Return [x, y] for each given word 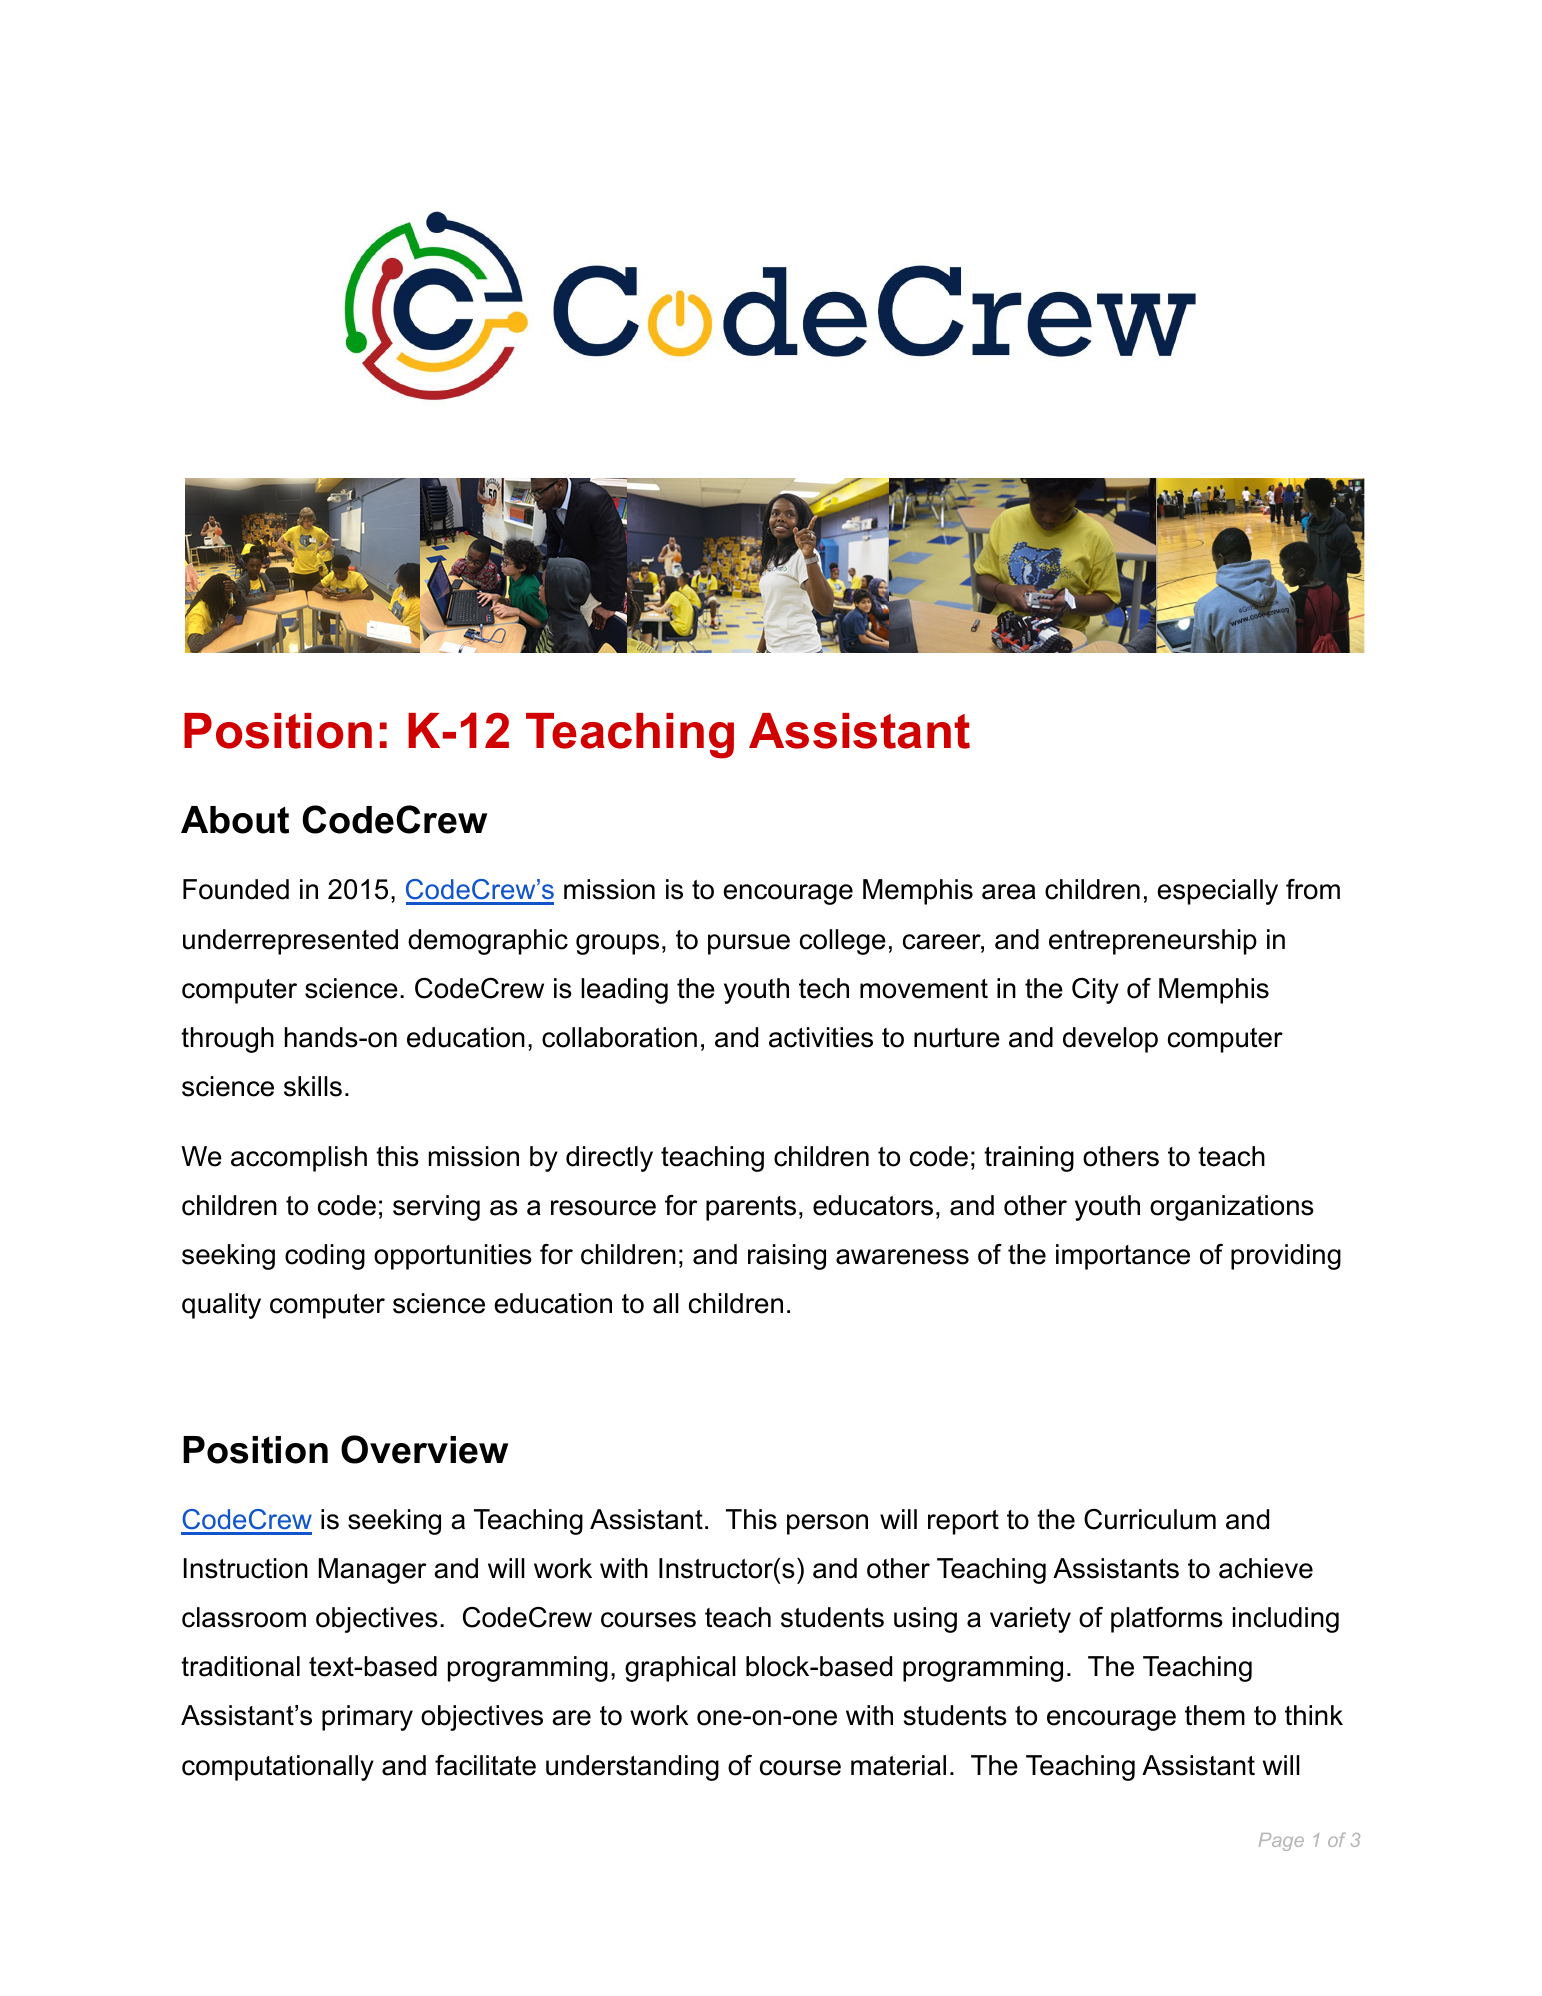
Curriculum [1150, 1519]
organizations [1232, 1208]
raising [787, 1257]
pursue [749, 944]
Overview [424, 1449]
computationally [278, 1768]
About [235, 820]
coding [325, 1257]
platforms [1167, 1620]
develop [1110, 1040]
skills [313, 1086]
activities [821, 1037]
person [827, 1524]
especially [1217, 892]
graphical [680, 1669]
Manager [373, 1571]
